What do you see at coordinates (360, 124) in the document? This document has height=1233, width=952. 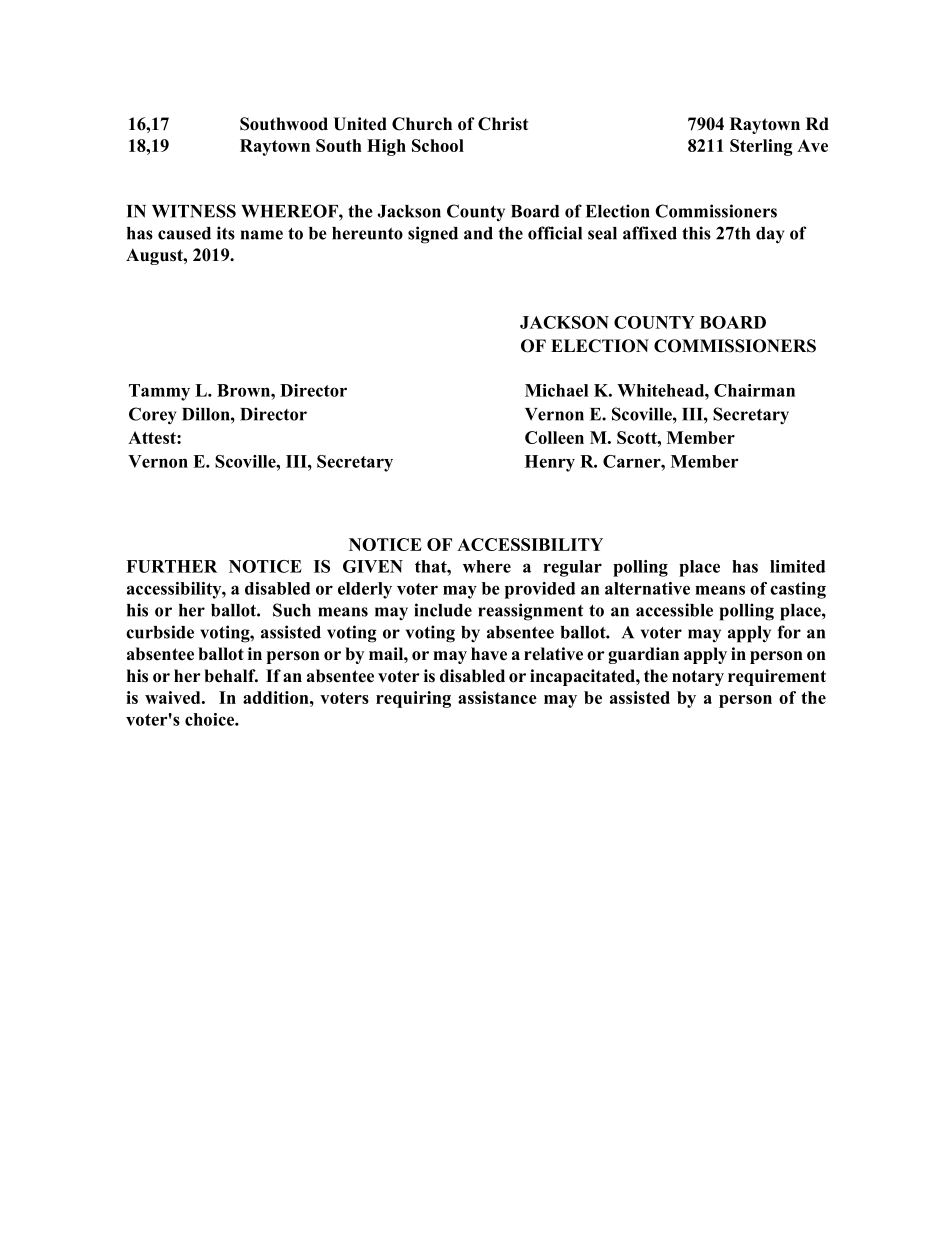 I see `United` at bounding box center [360, 124].
